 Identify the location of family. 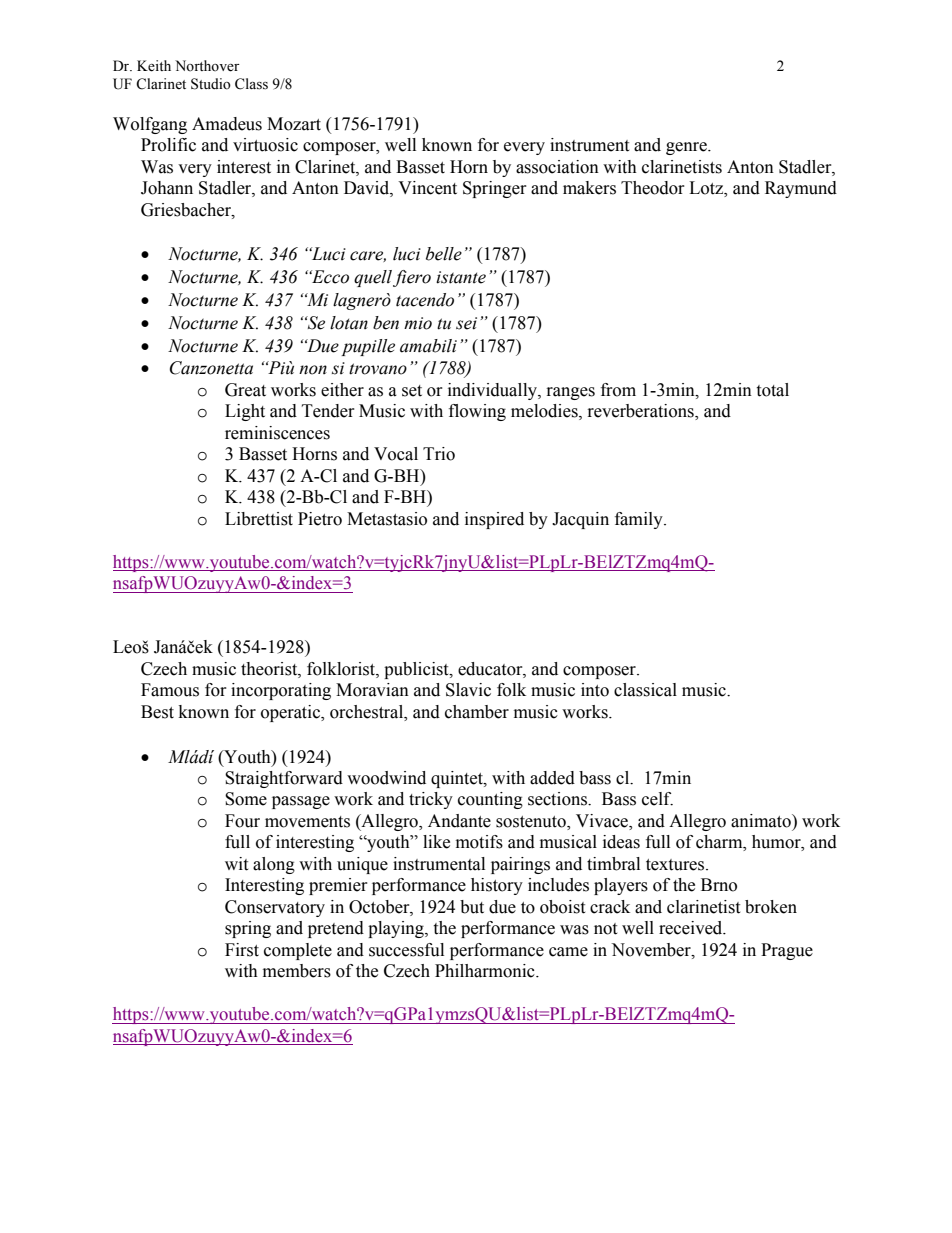
(640, 520).
